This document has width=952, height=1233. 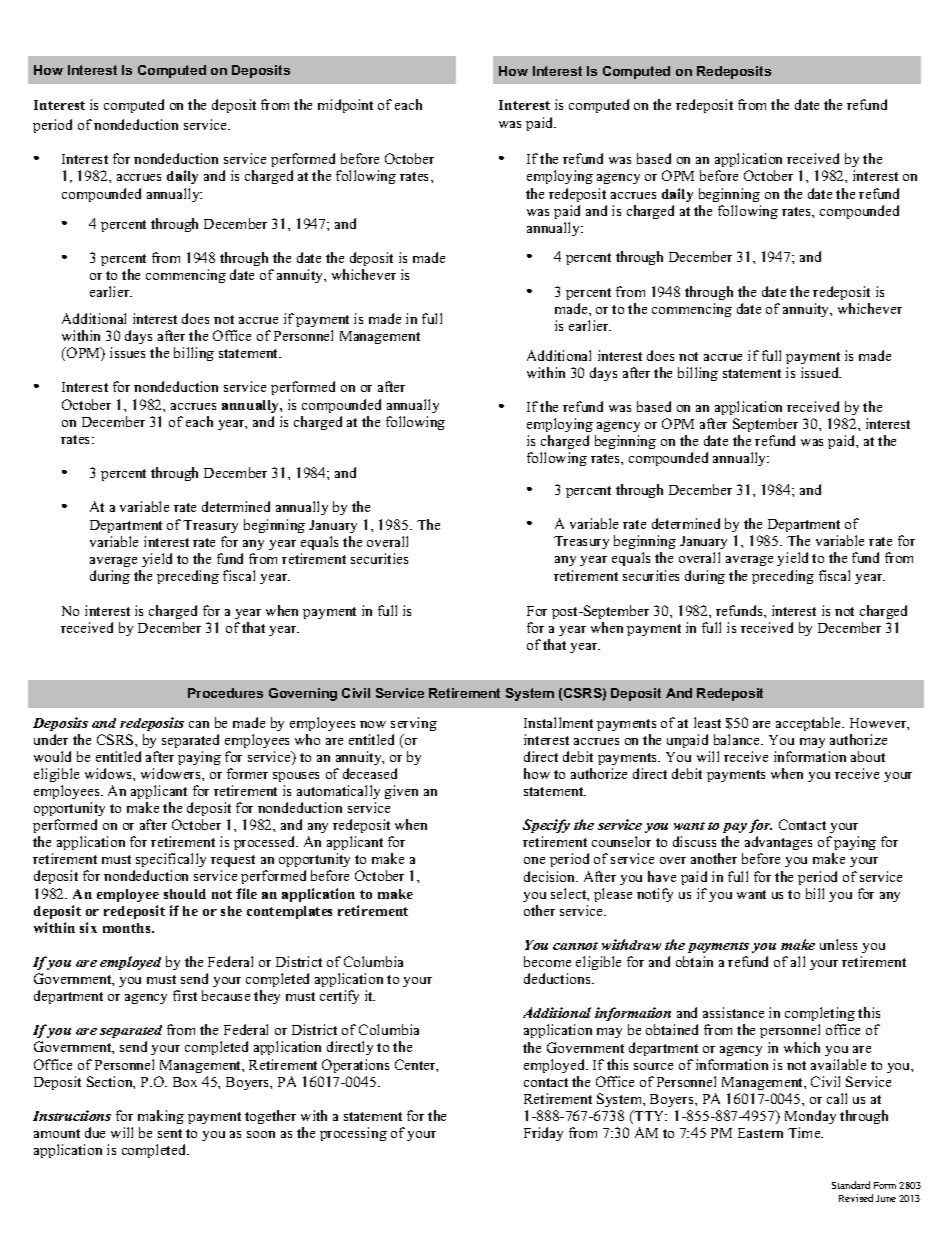 What do you see at coordinates (345, 106) in the document?
I see `midpoint` at bounding box center [345, 106].
